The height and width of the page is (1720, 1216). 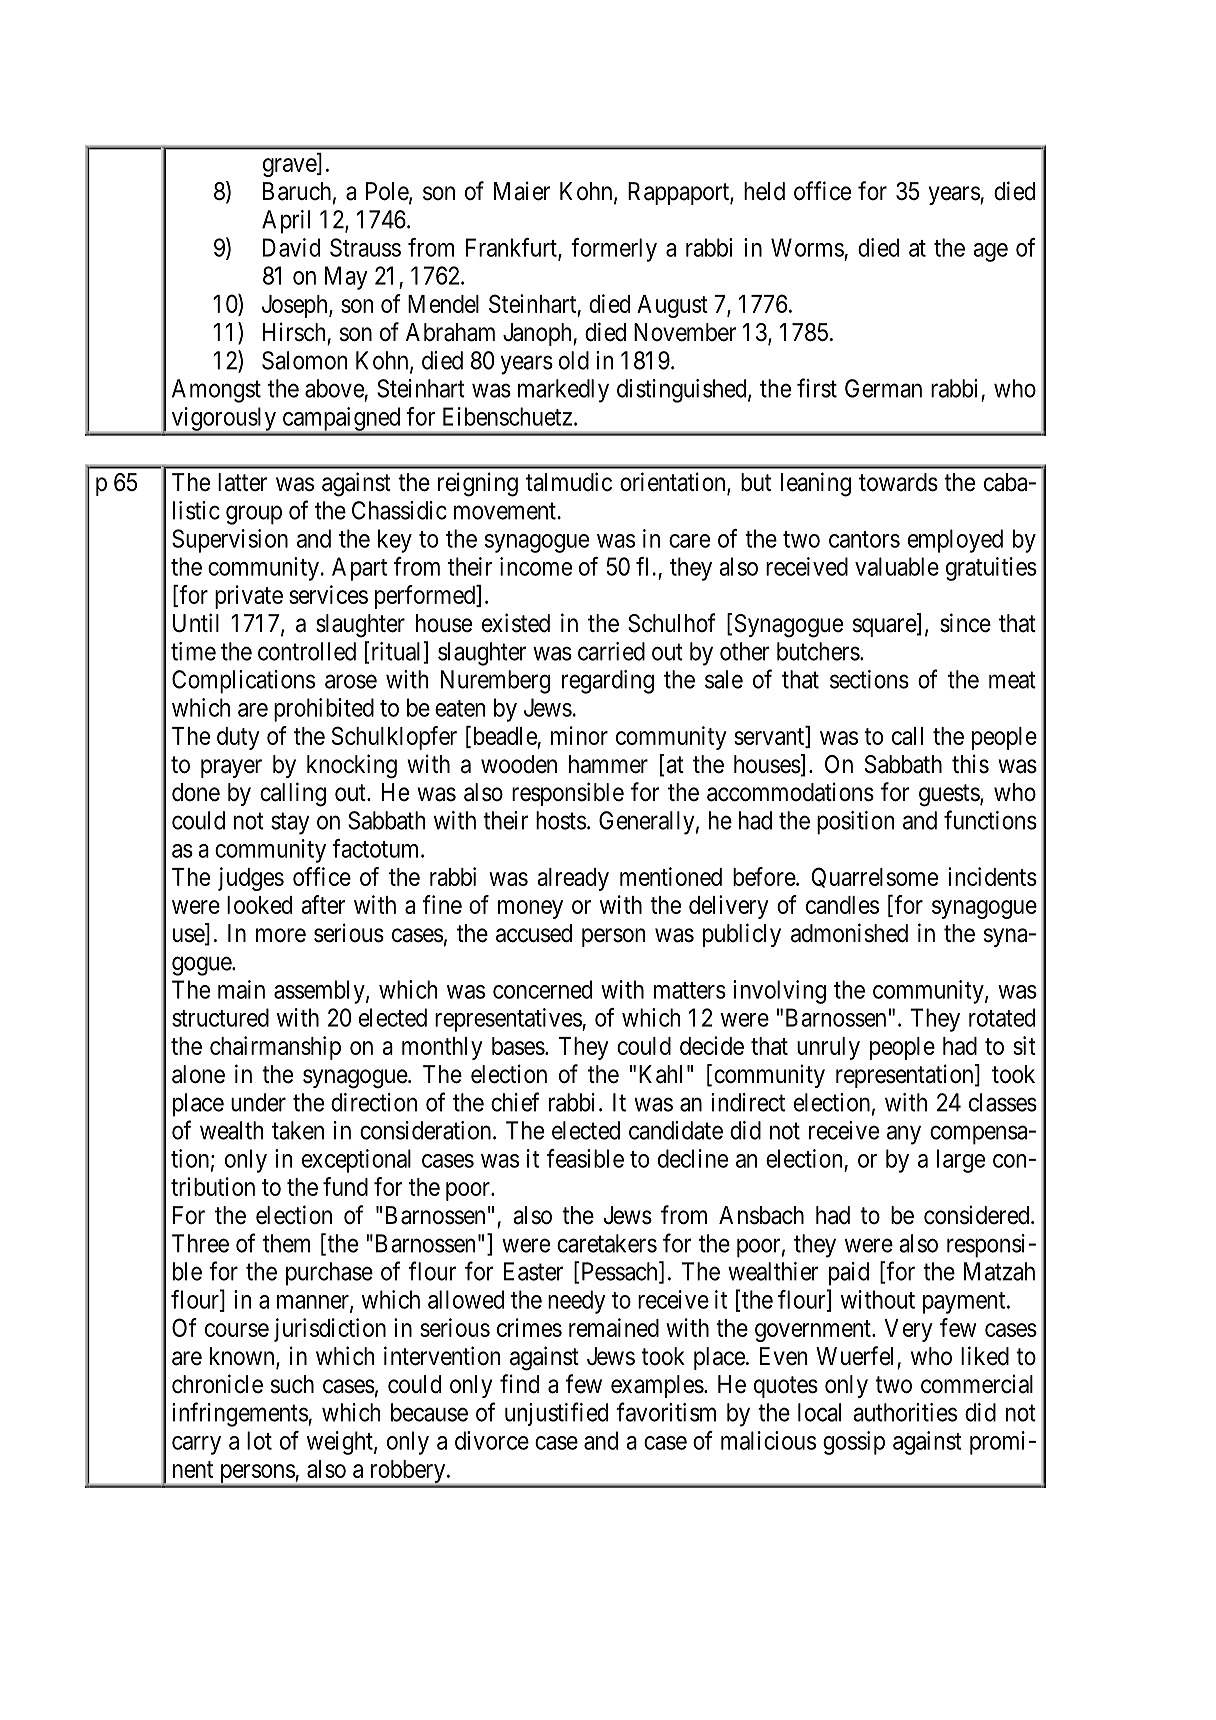 What do you see at coordinates (585, 1158) in the page?
I see `feasible` at bounding box center [585, 1158].
